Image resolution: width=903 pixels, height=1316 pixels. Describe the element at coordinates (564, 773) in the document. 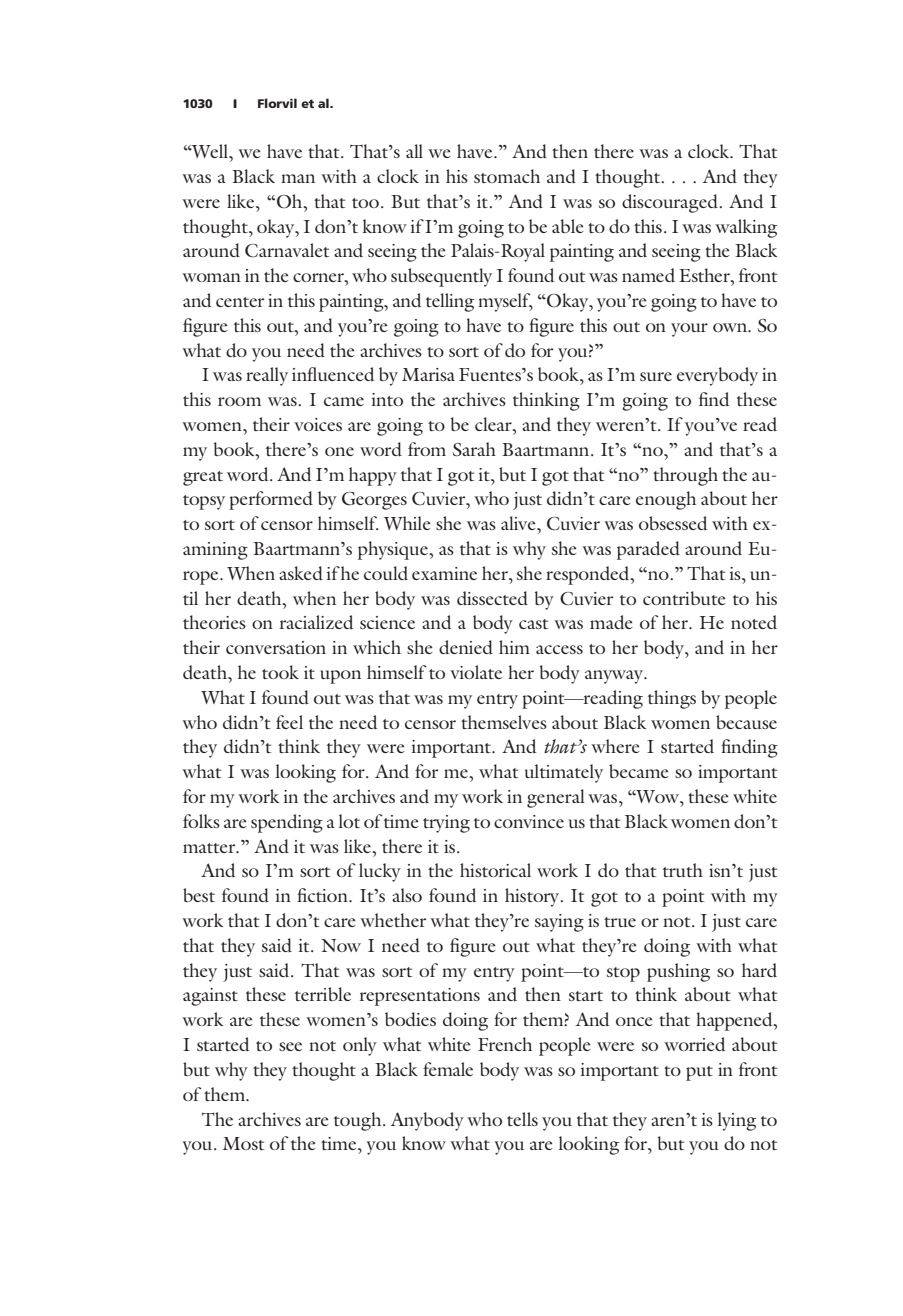

I see `ultimately` at that location.
